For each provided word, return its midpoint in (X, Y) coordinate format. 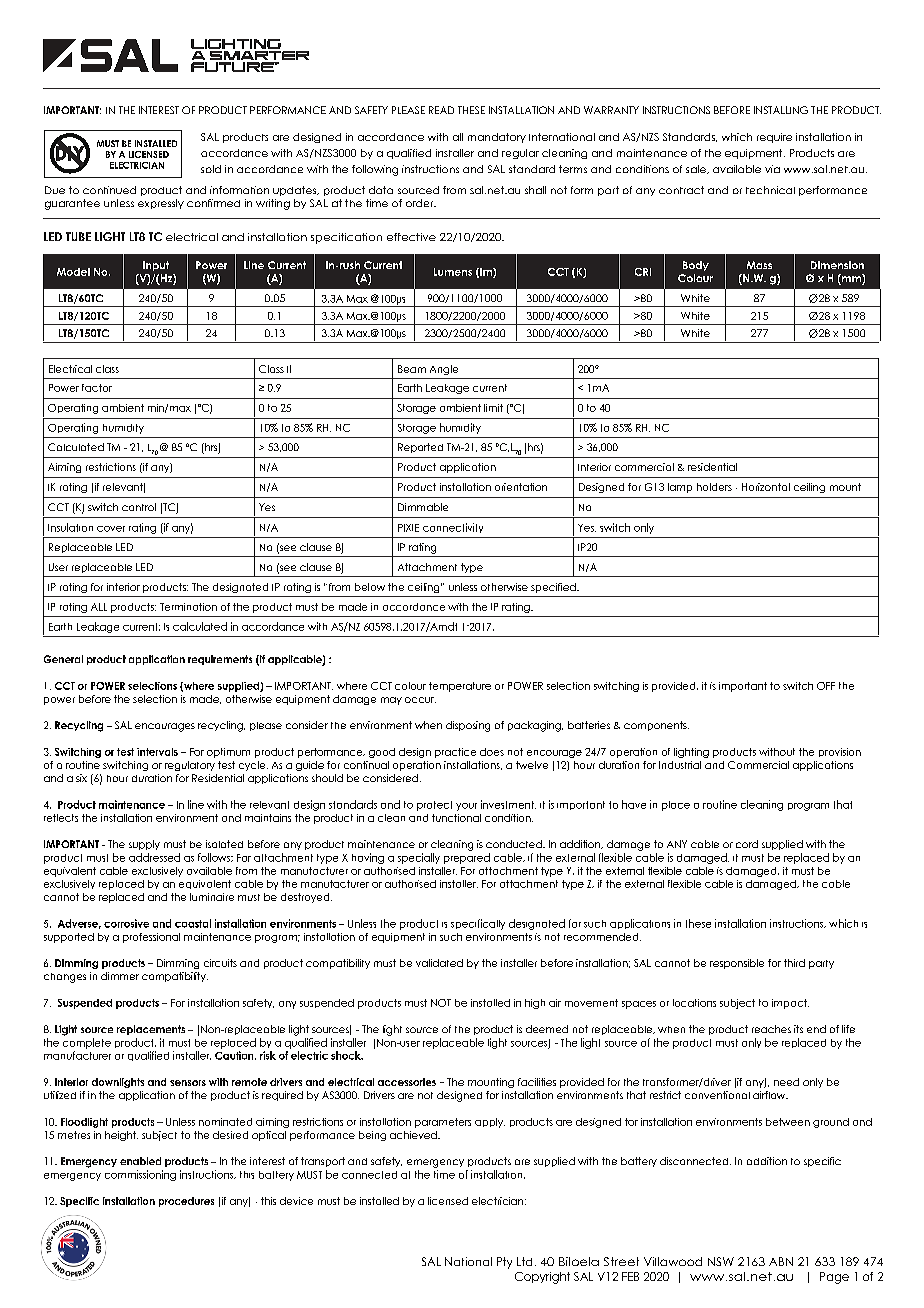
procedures (186, 1202)
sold (211, 169)
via (772, 169)
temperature (460, 687)
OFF (826, 686)
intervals (157, 752)
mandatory (497, 138)
